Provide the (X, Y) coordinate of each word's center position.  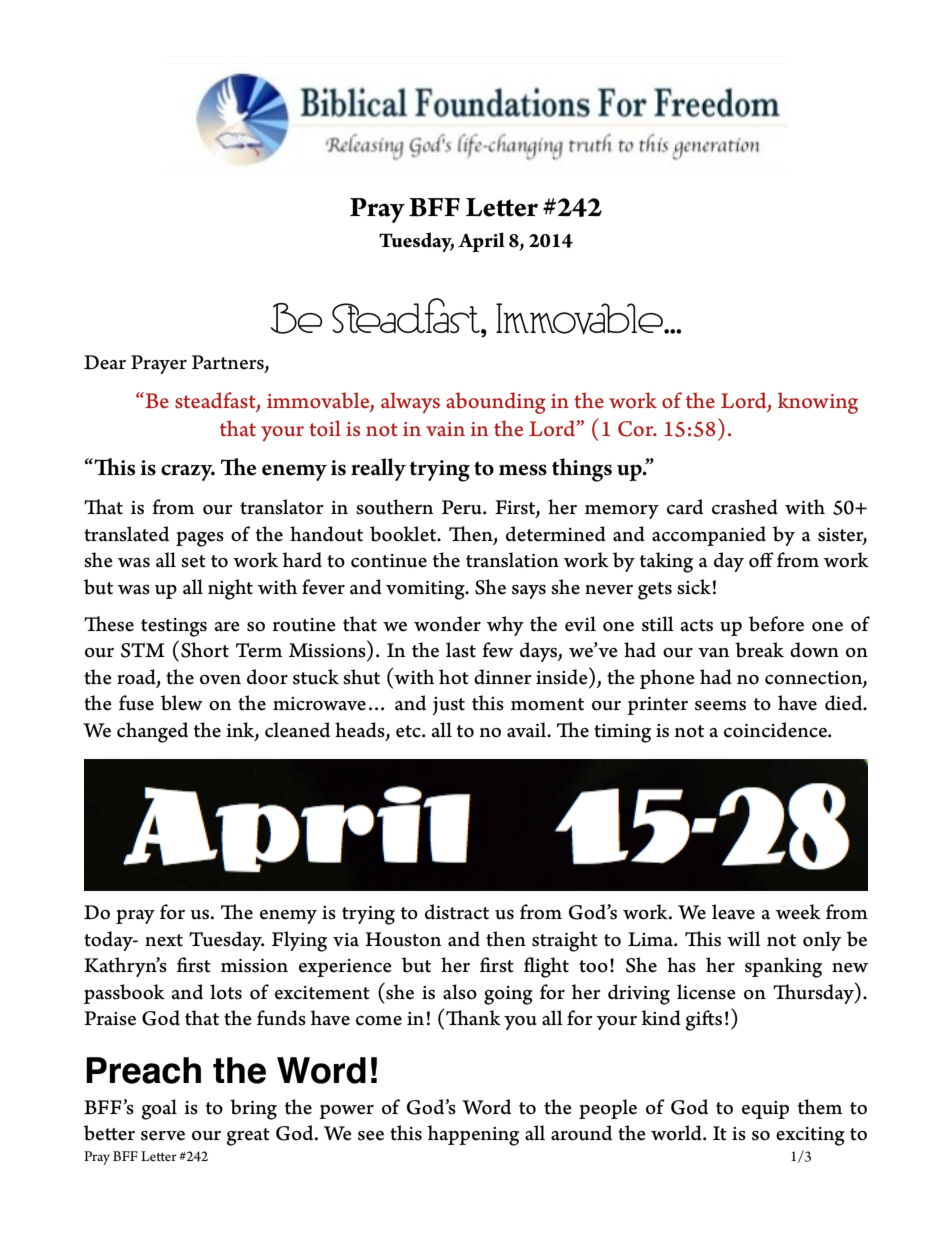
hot (454, 677)
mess (523, 470)
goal (159, 1109)
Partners (229, 363)
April (481, 242)
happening (473, 1135)
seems (720, 706)
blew (181, 703)
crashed (745, 507)
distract (457, 912)
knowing (818, 403)
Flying (299, 941)
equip (765, 1110)
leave (733, 912)
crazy (188, 472)
